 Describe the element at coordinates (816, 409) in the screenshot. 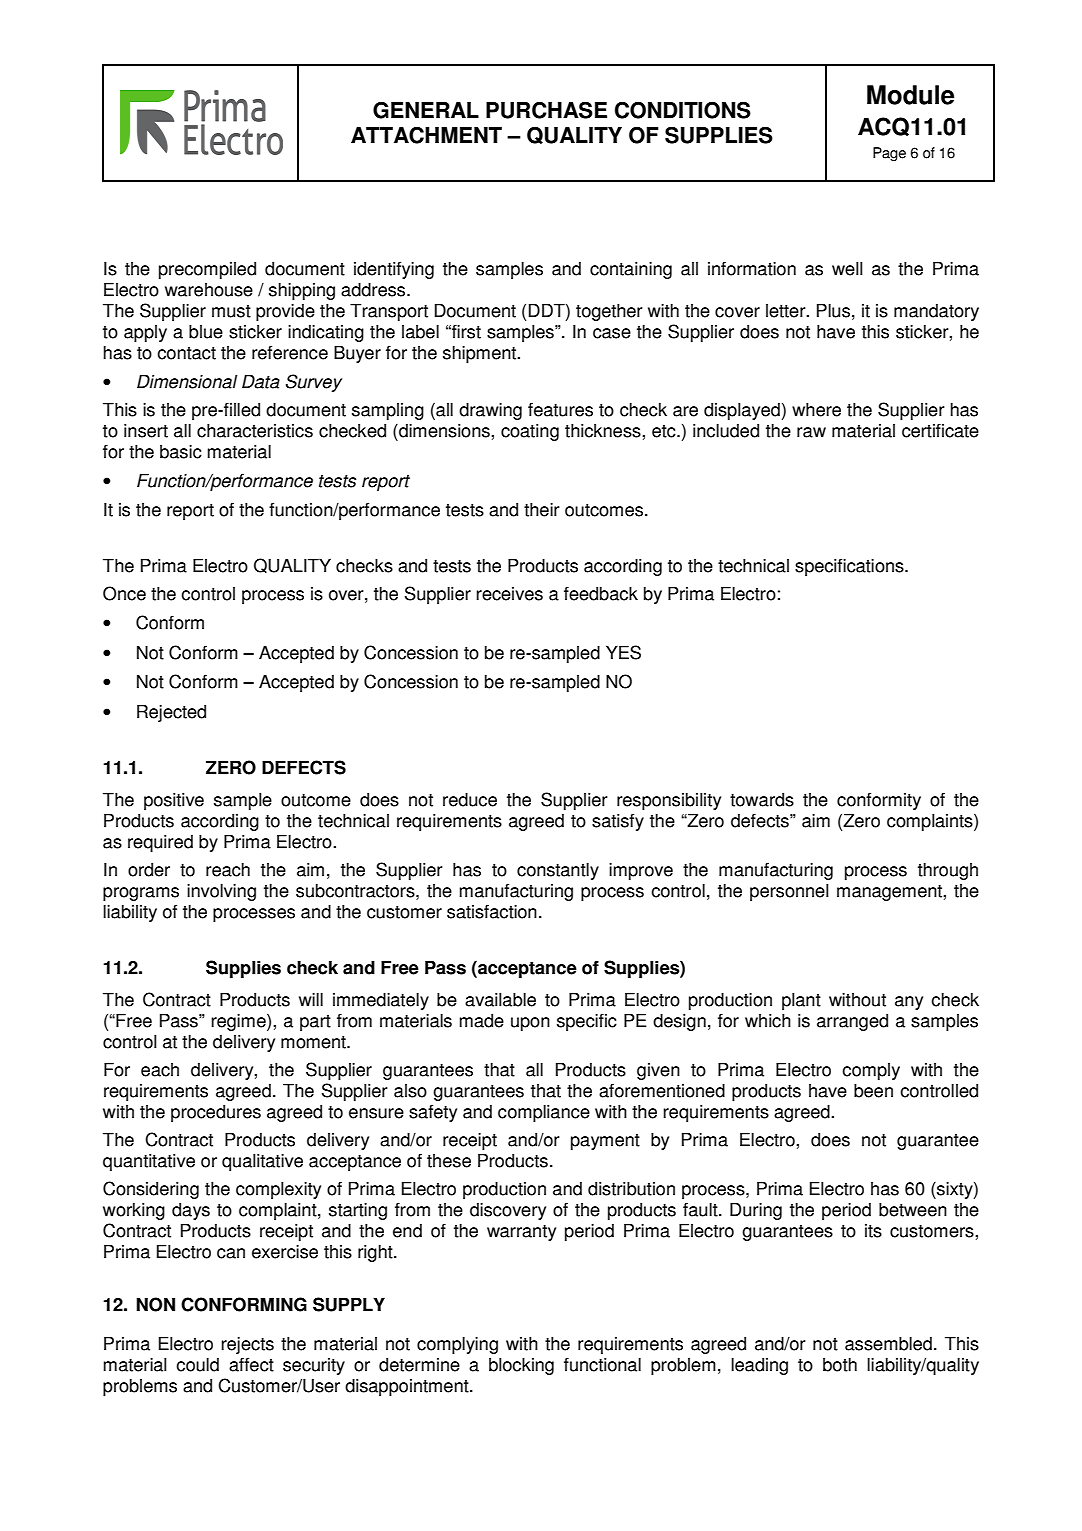

I see `where` at that location.
